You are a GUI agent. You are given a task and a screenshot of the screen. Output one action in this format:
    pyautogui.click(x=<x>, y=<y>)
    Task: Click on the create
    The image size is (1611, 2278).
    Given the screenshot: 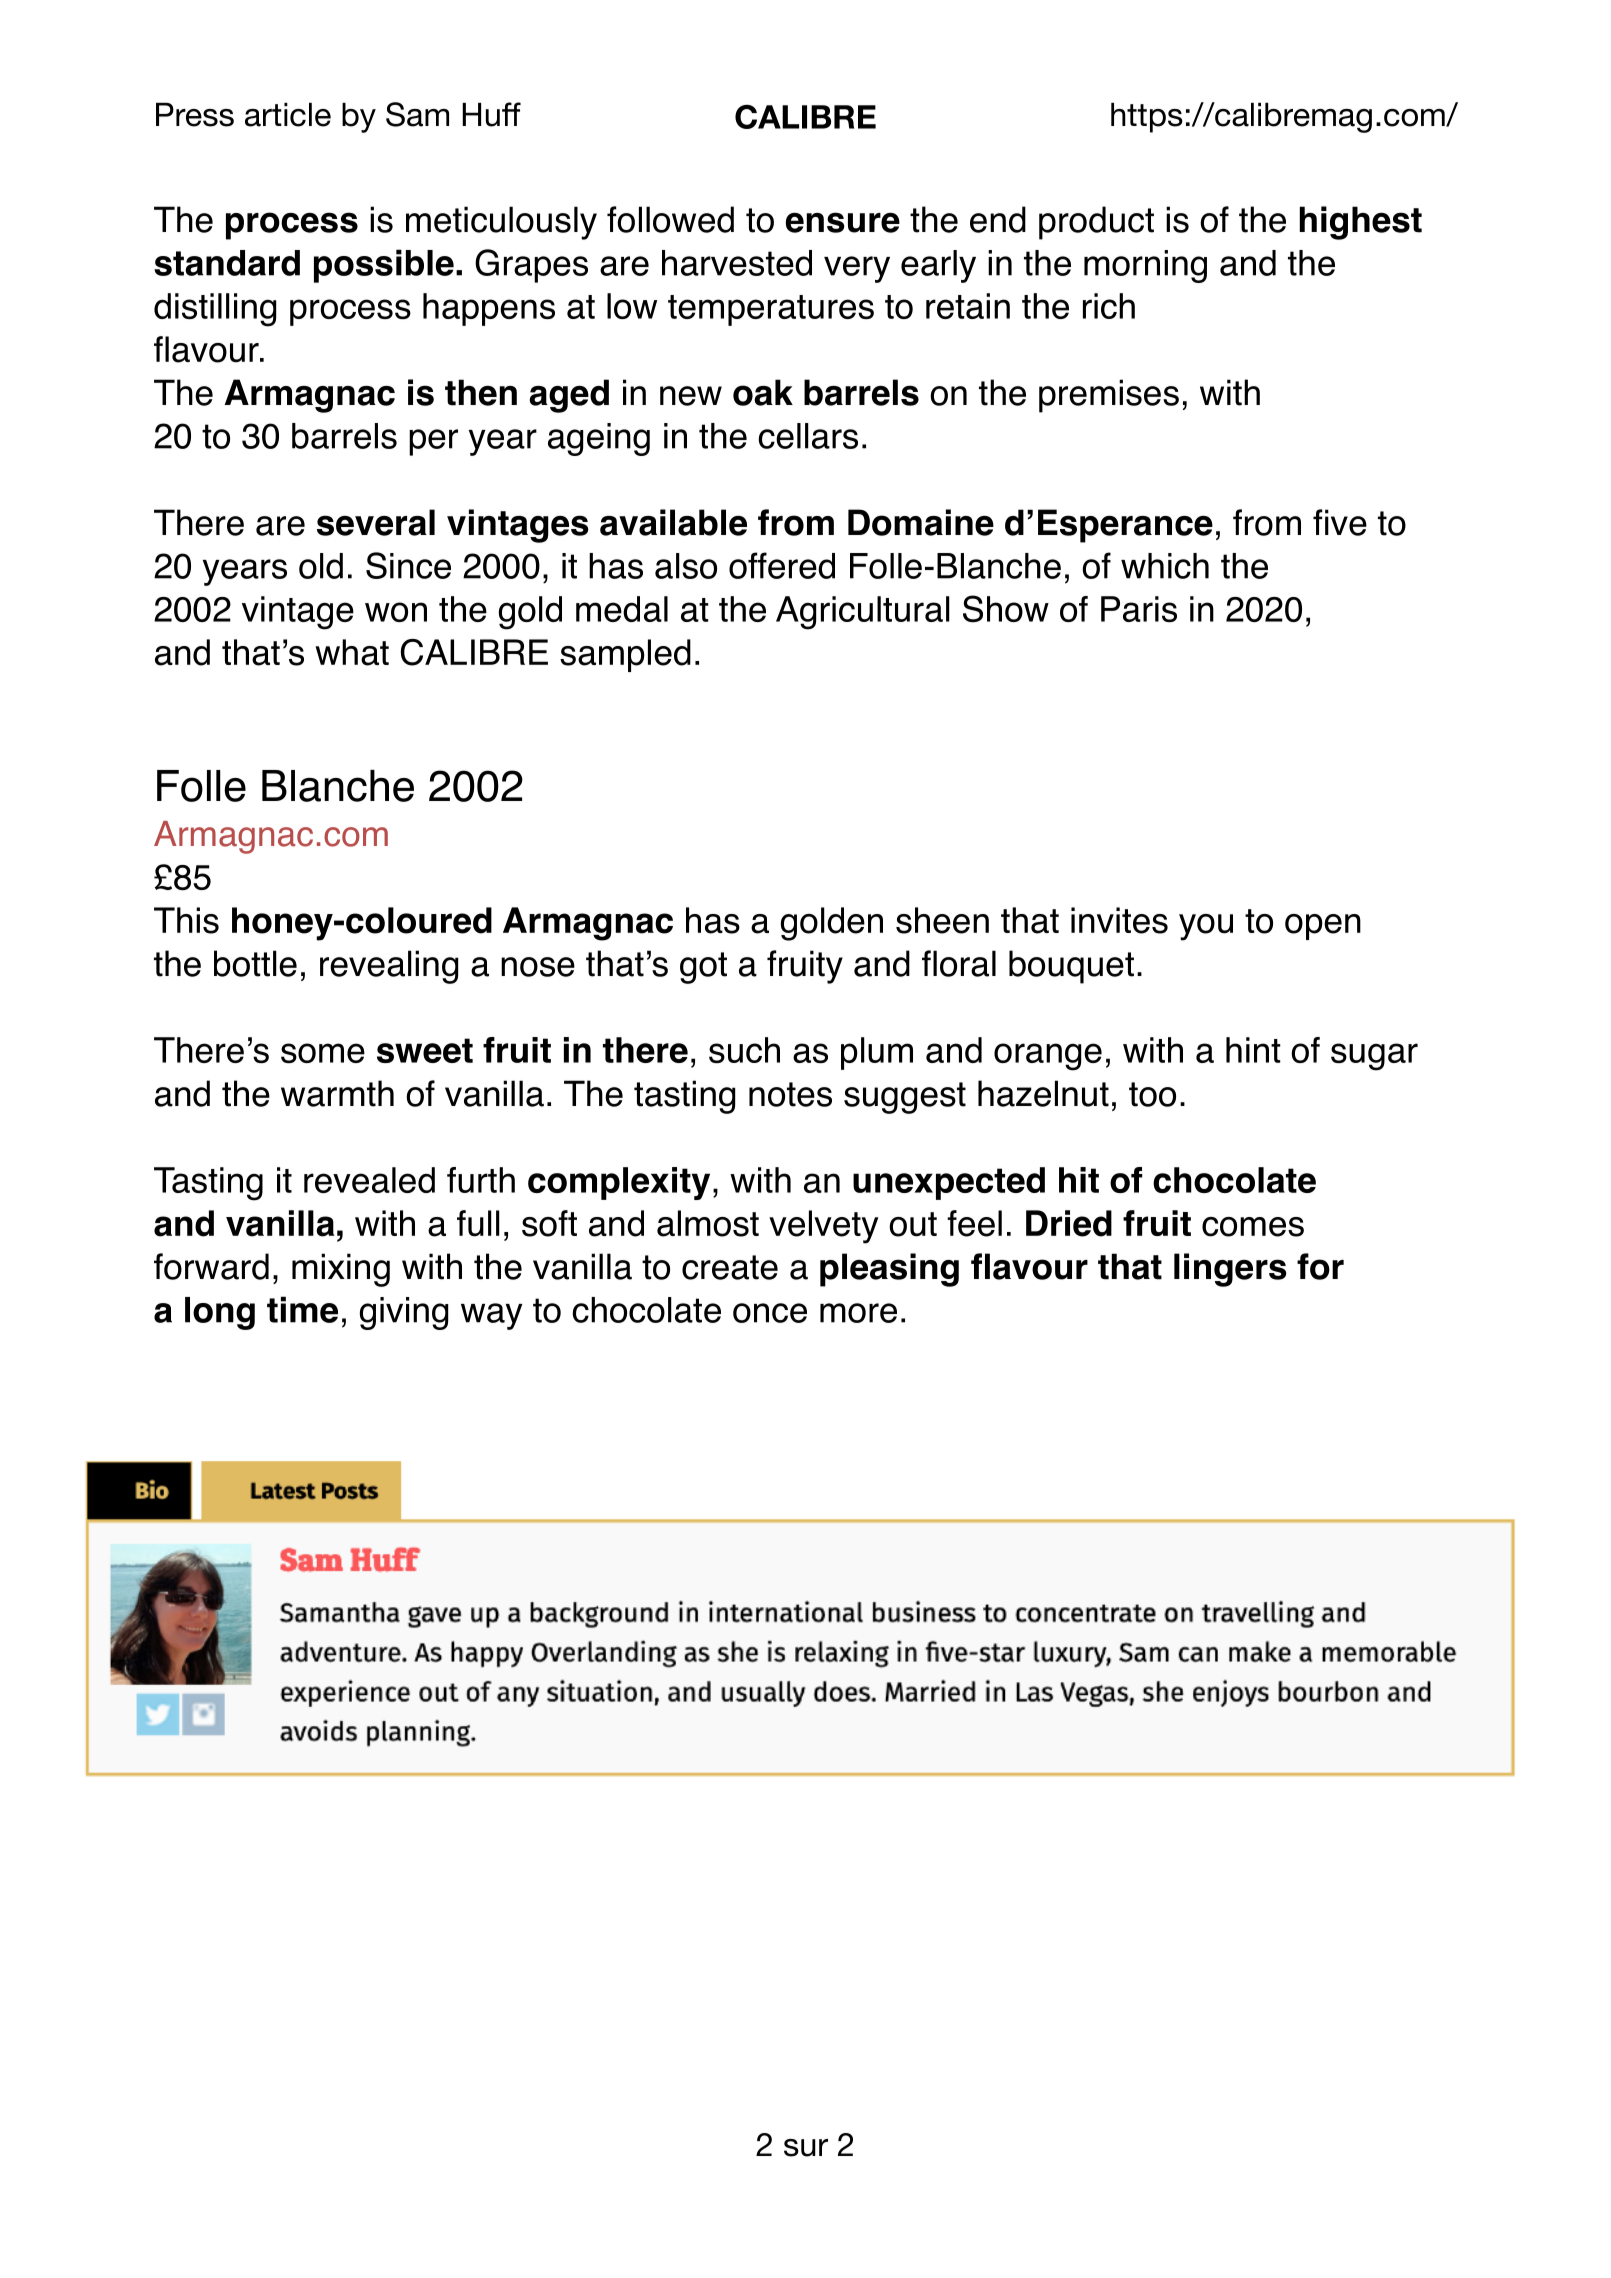 What is the action you would take?
    pyautogui.click(x=730, y=1267)
